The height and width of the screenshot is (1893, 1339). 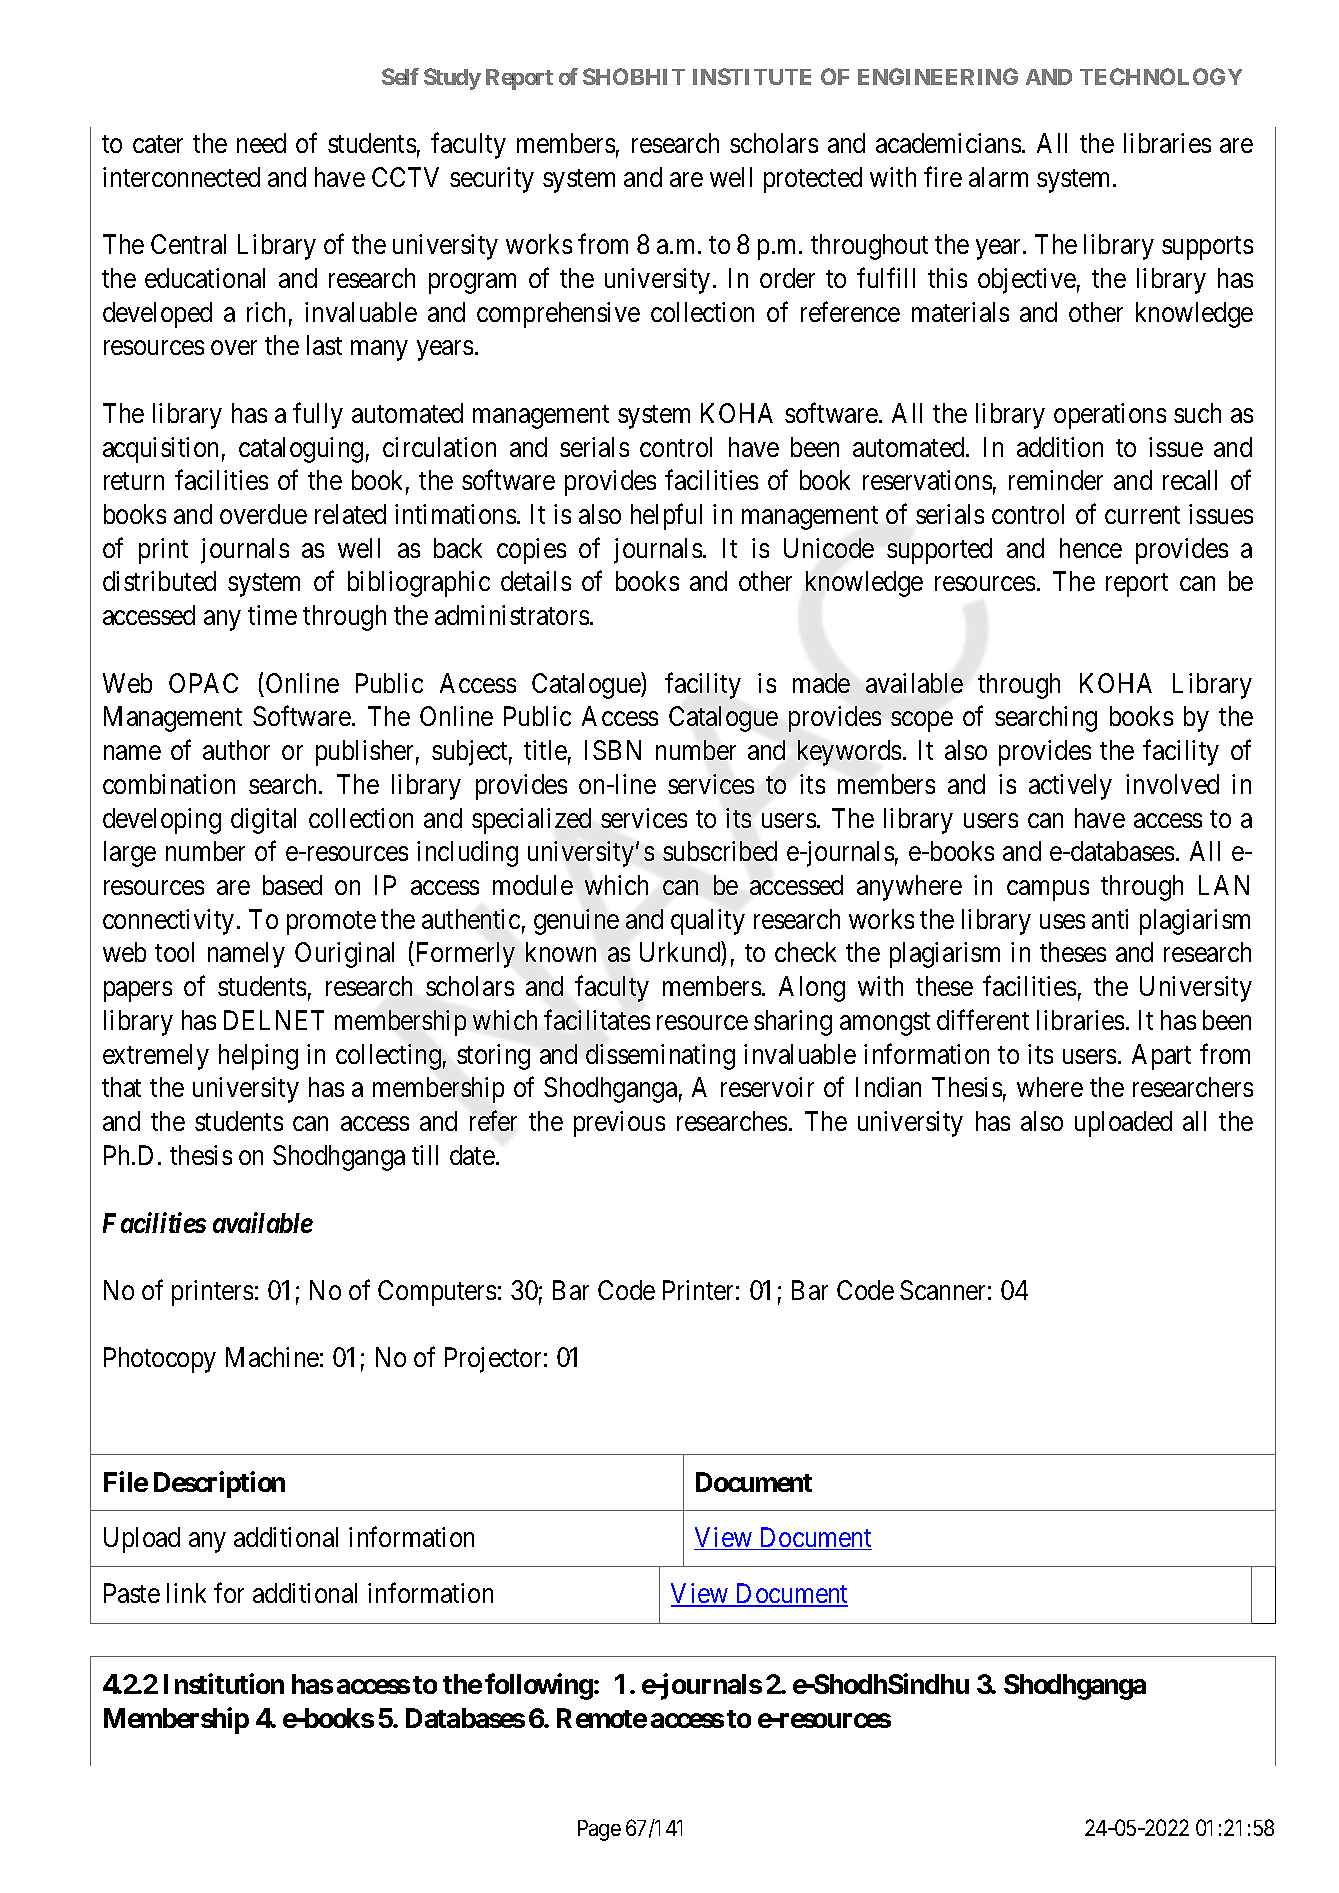 What do you see at coordinates (261, 143) in the screenshot?
I see `need` at bounding box center [261, 143].
